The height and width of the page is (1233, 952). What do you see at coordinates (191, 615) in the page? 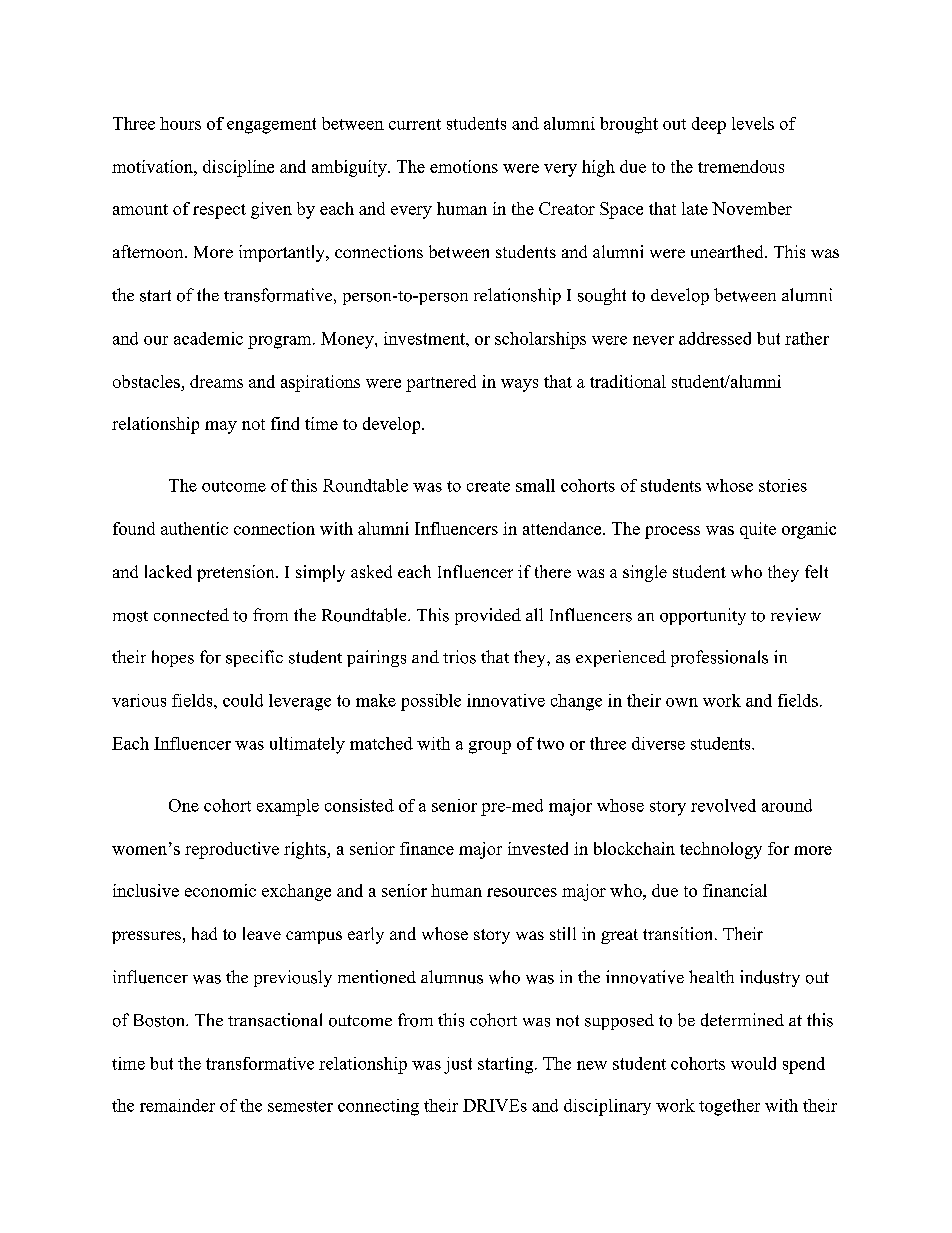
I see `connected` at bounding box center [191, 615].
